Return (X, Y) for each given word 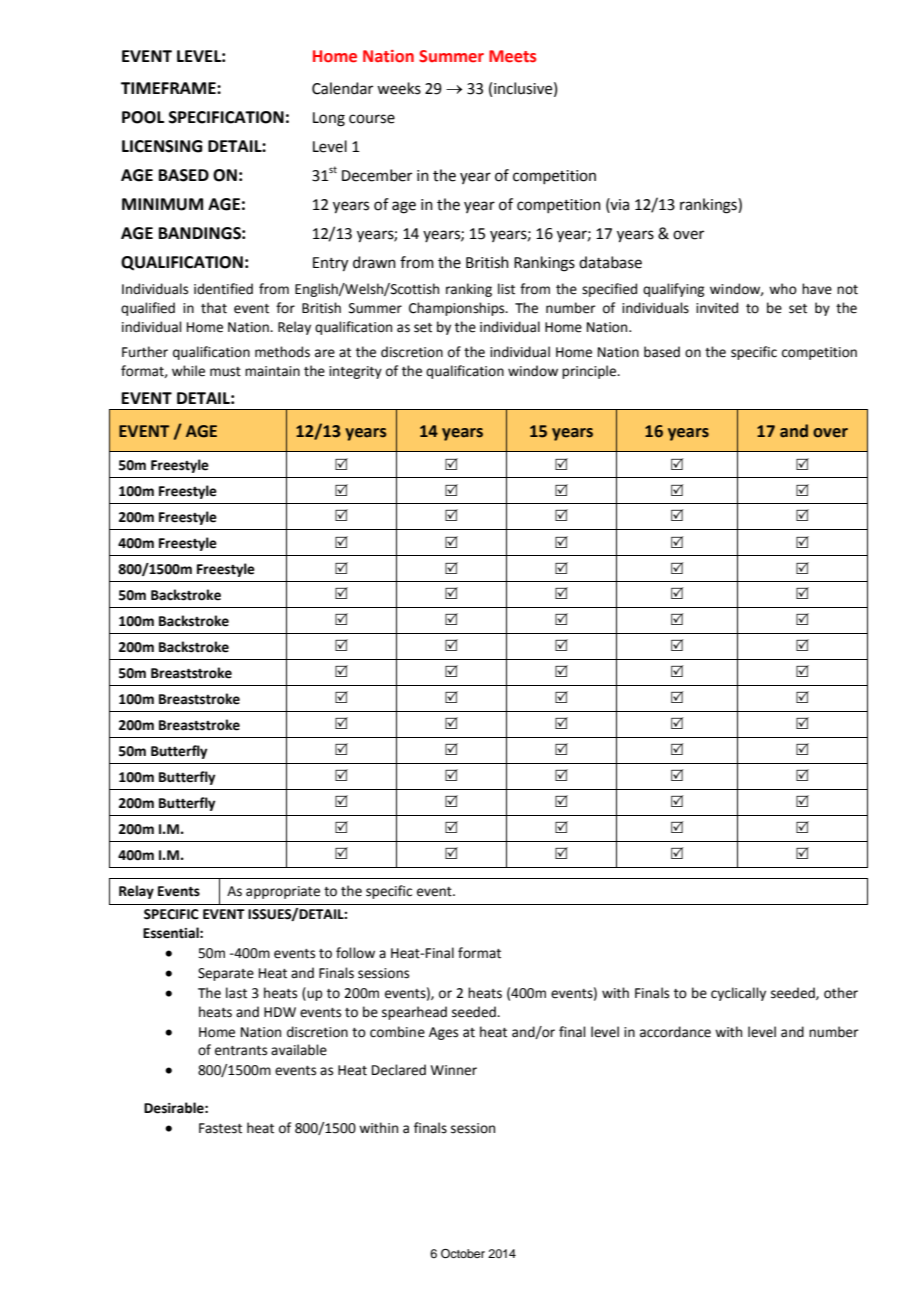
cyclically (738, 994)
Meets (512, 56)
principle (590, 372)
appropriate (283, 892)
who (783, 289)
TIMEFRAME (169, 88)
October (463, 1254)
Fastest (220, 1128)
